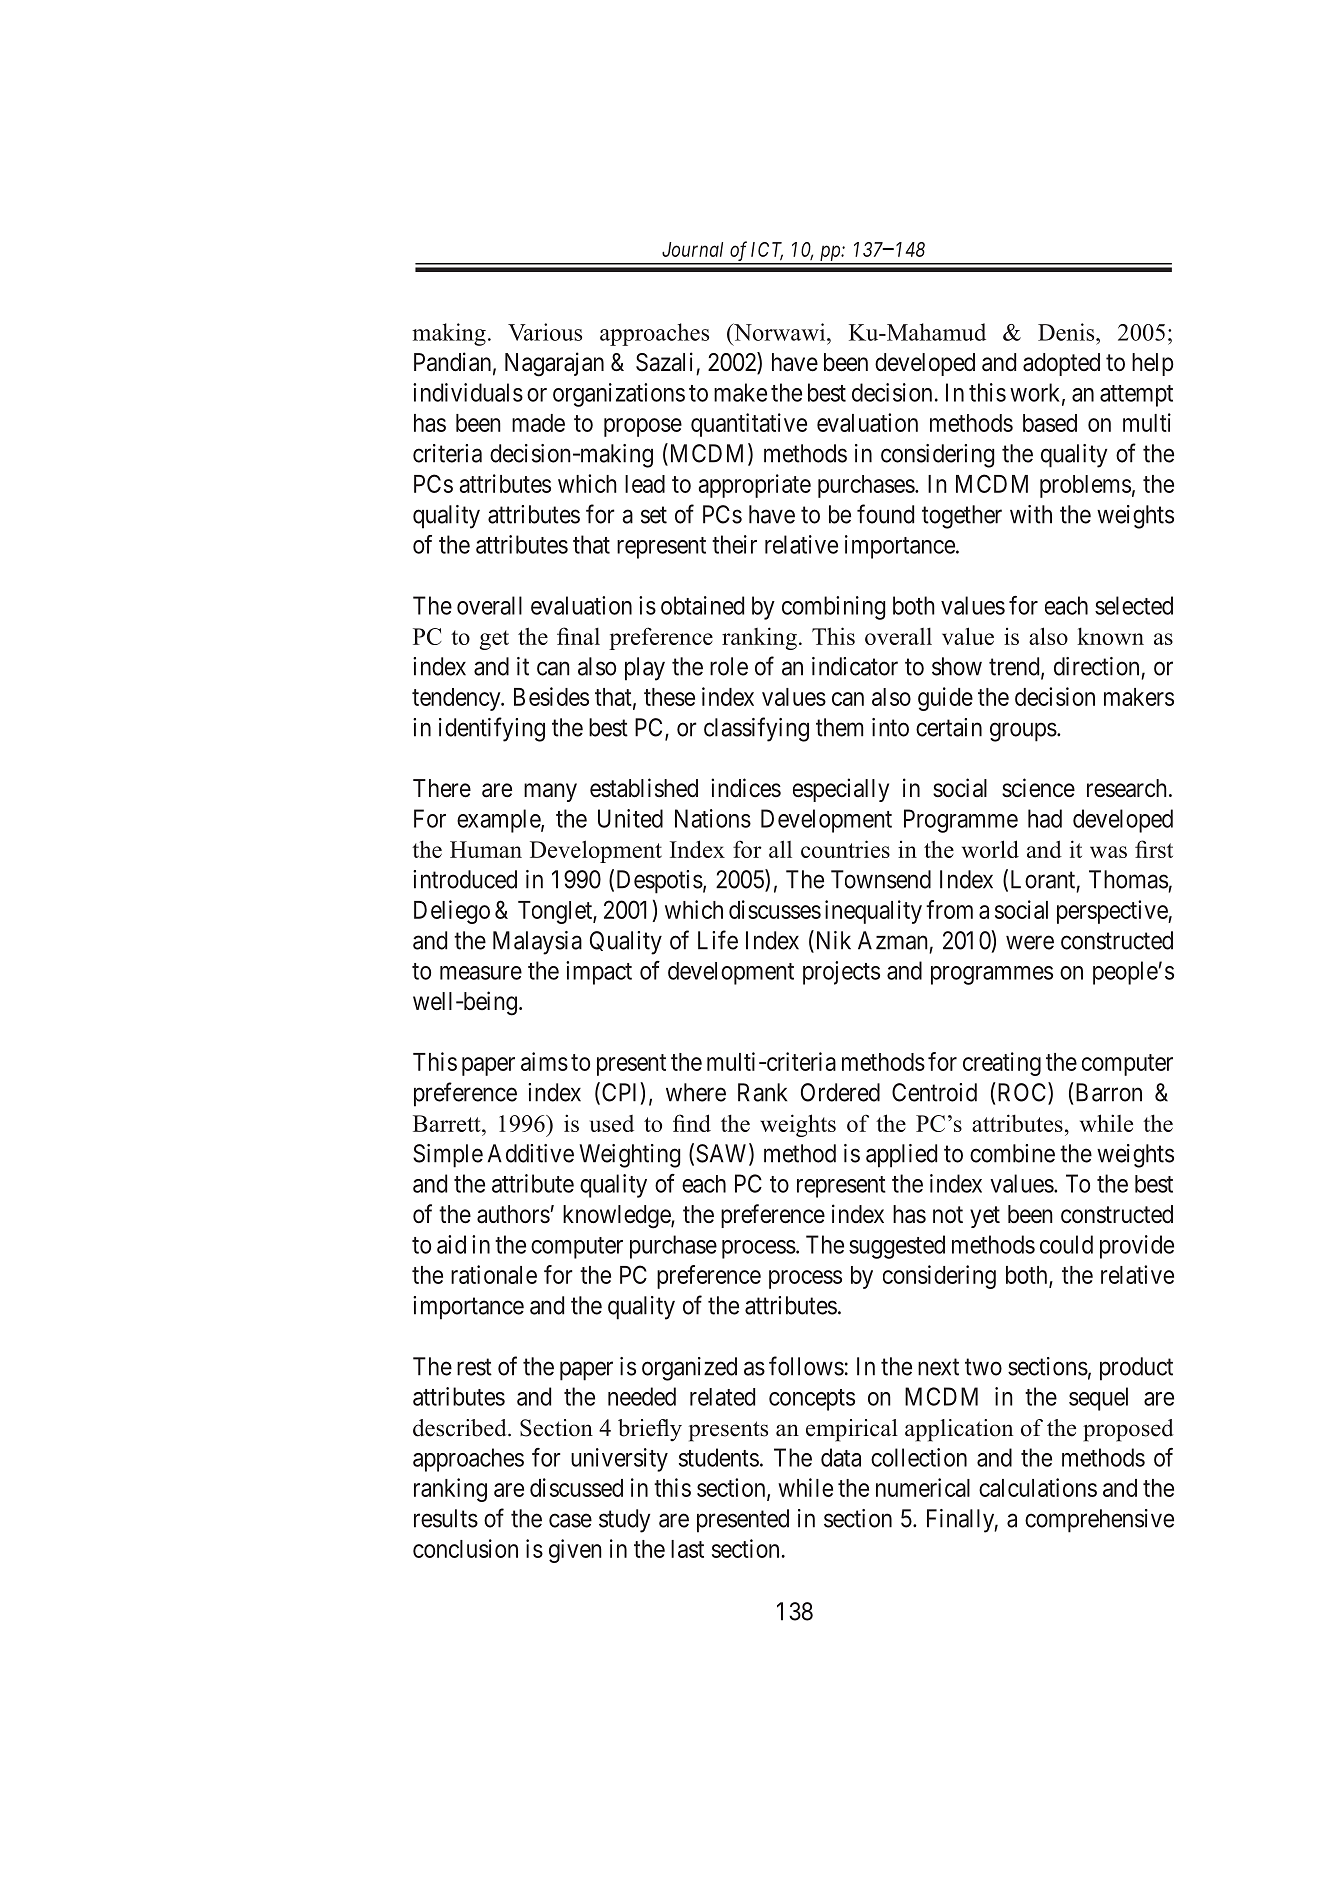  What do you see at coordinates (1067, 332) in the screenshot?
I see `Denis` at bounding box center [1067, 332].
